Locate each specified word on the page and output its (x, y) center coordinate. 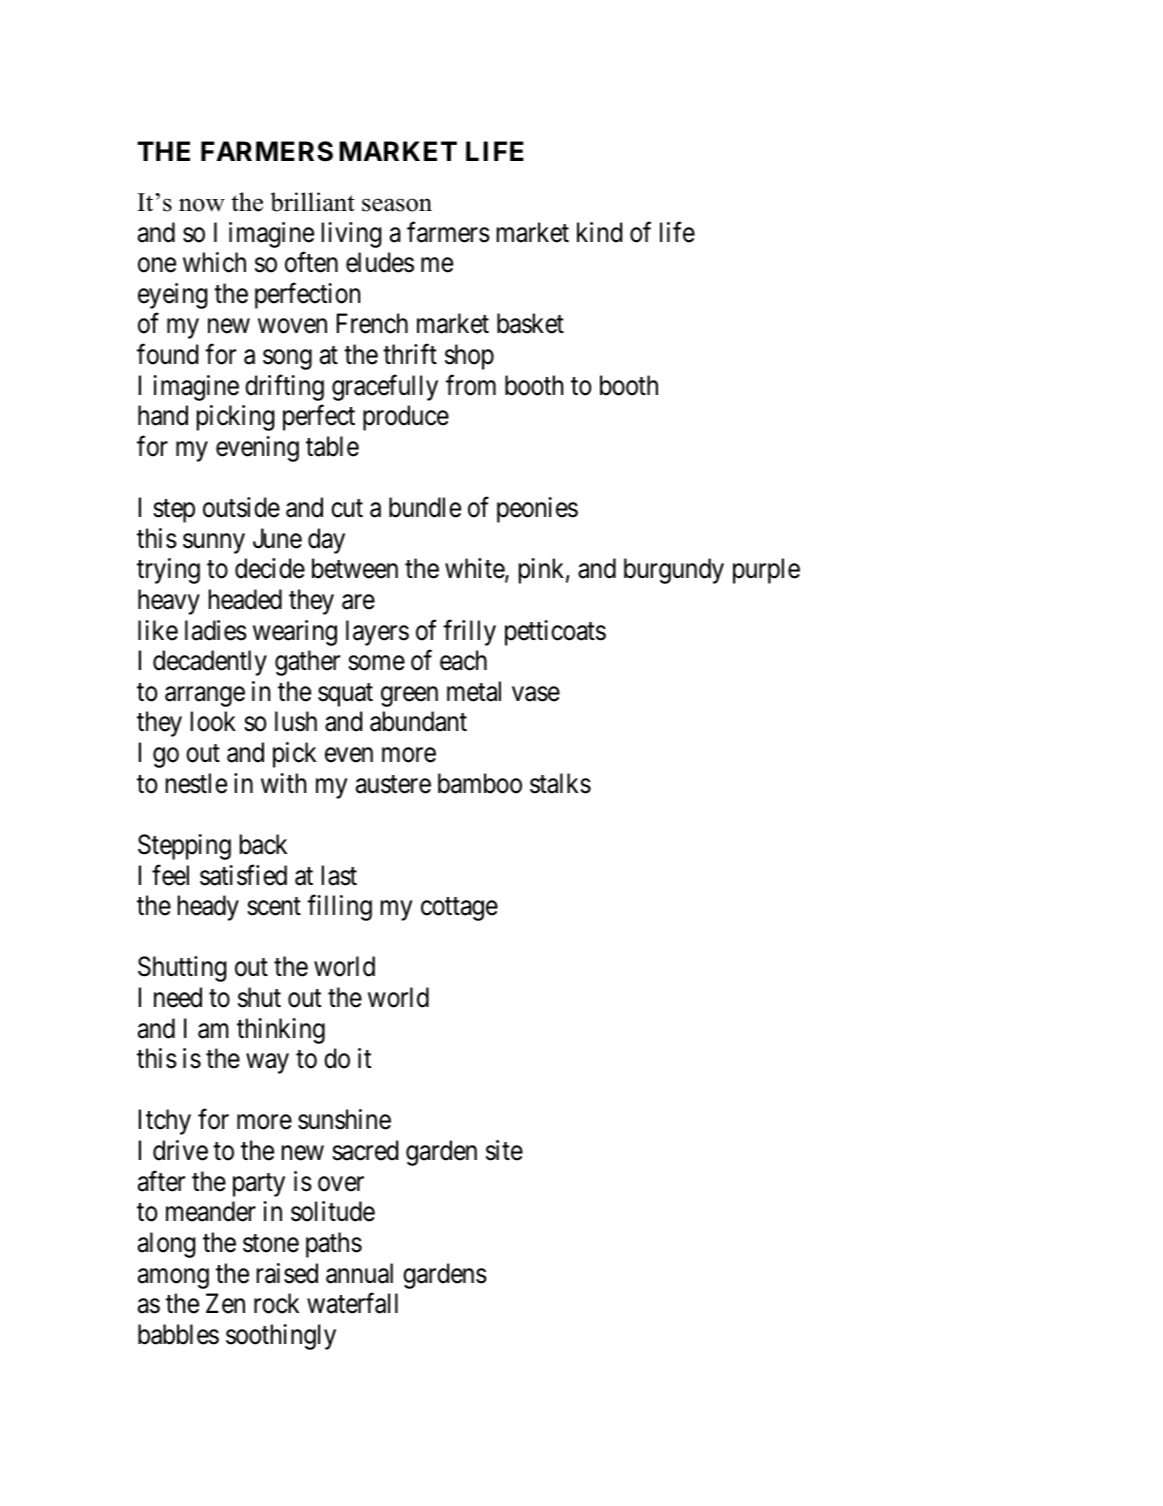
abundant (418, 721)
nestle (196, 783)
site (504, 1150)
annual (359, 1273)
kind (599, 232)
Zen (225, 1303)
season (397, 205)
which (214, 262)
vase (536, 694)
